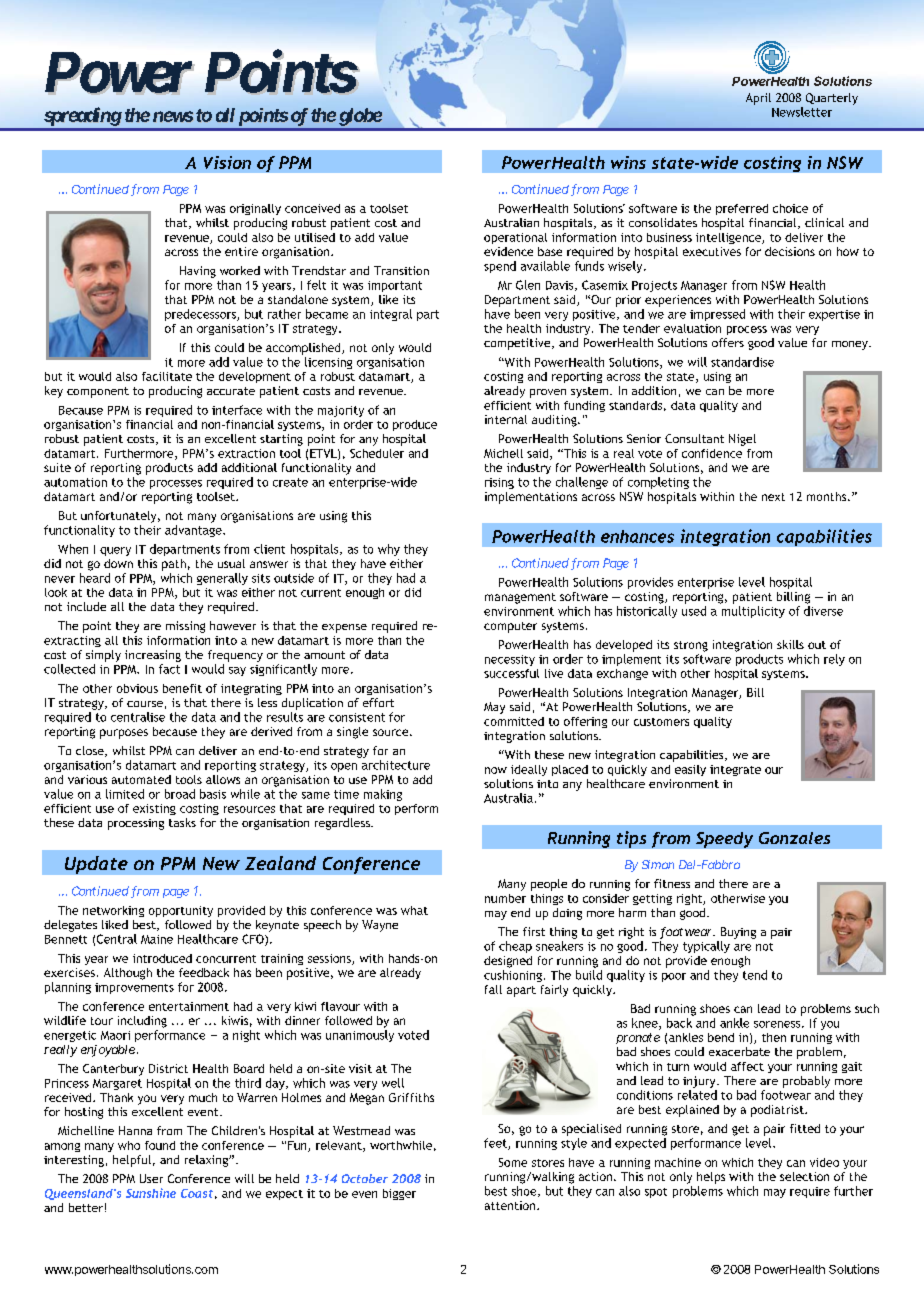  I want to click on rising, so click(499, 483).
